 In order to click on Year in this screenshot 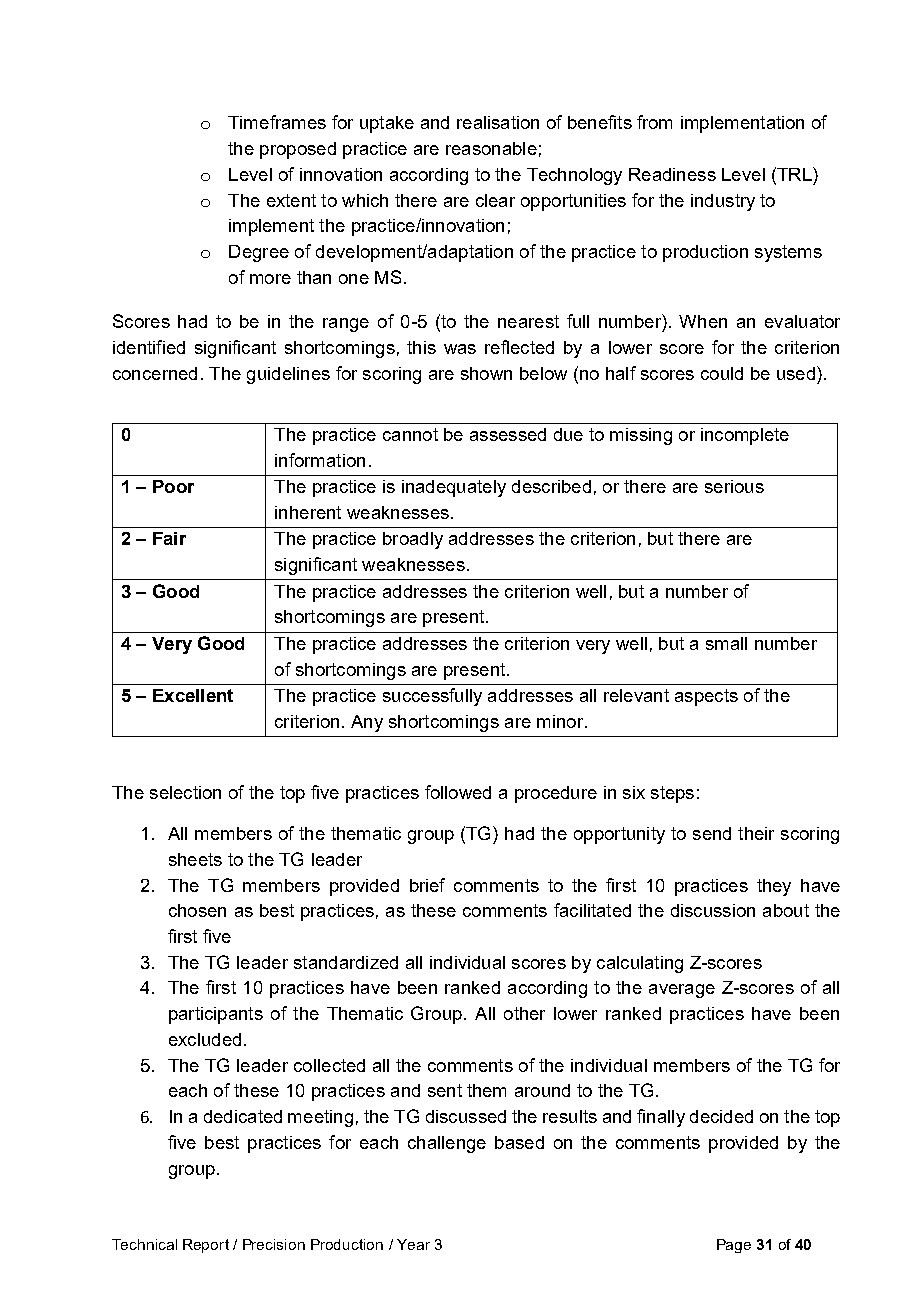, I will do `click(413, 1244)`.
